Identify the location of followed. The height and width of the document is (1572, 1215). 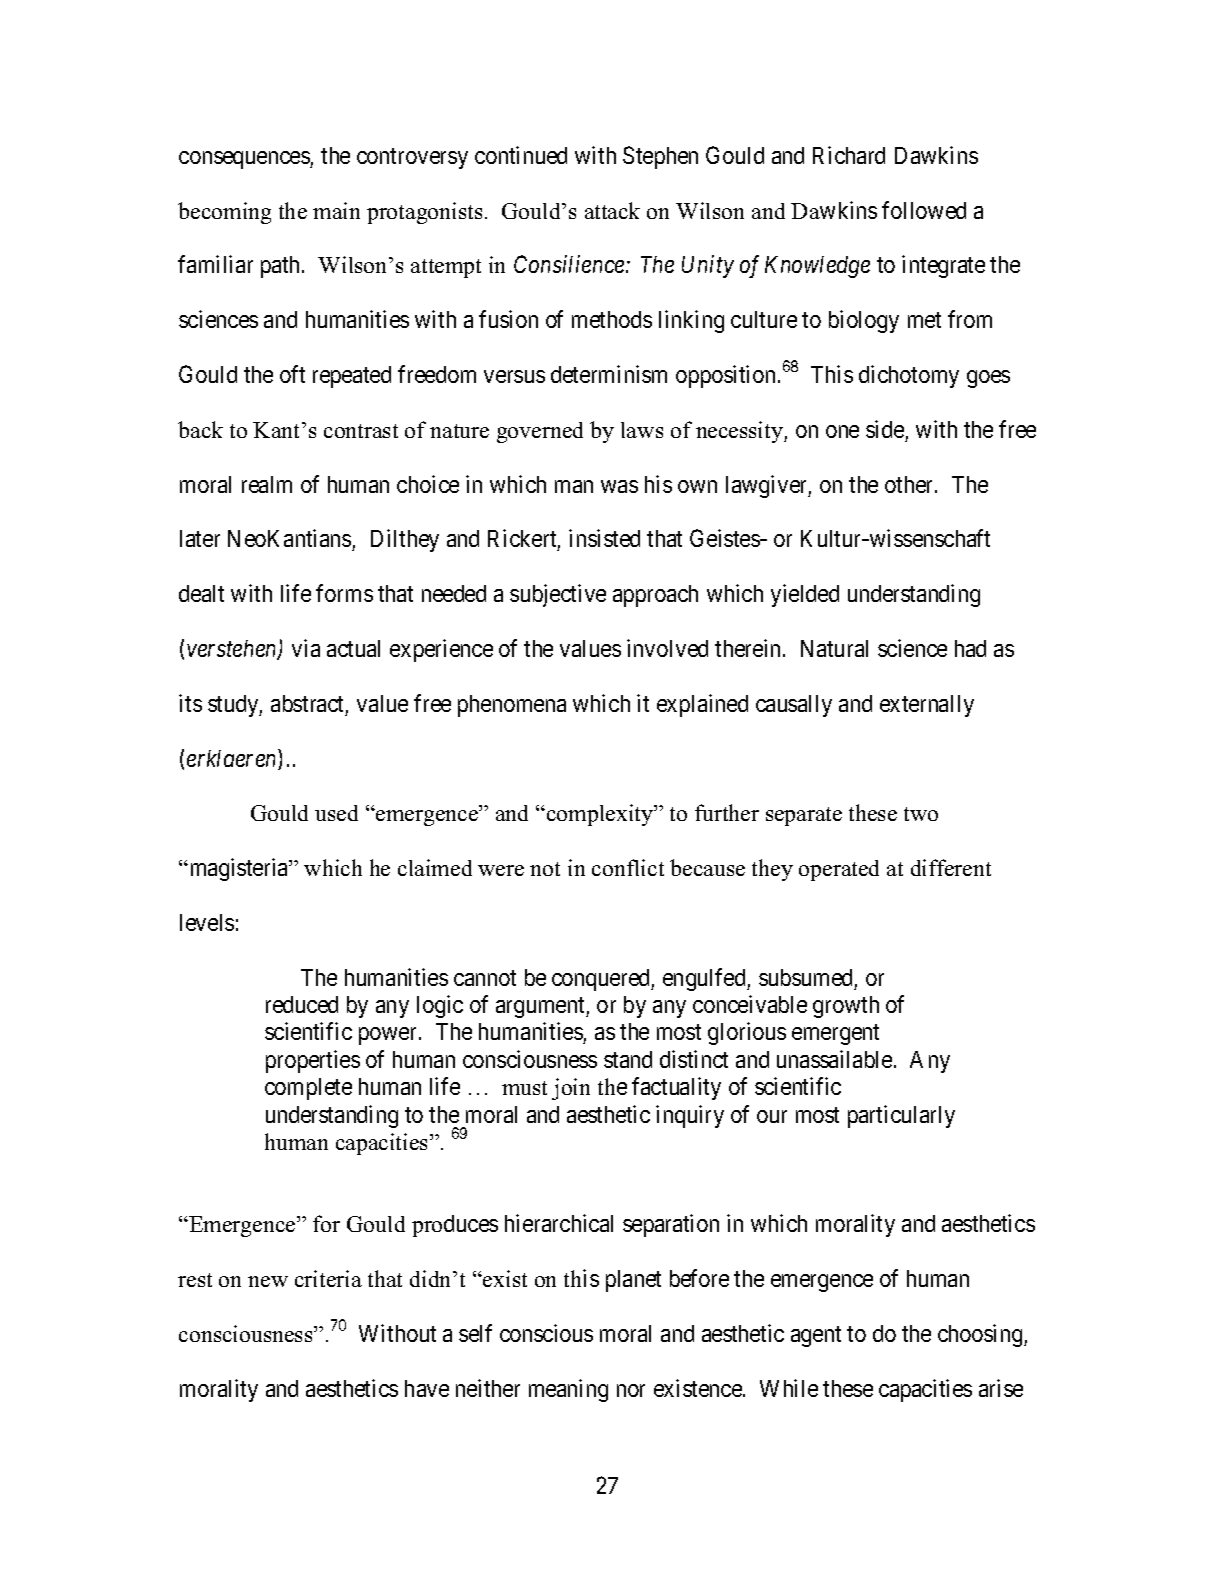
(924, 210).
